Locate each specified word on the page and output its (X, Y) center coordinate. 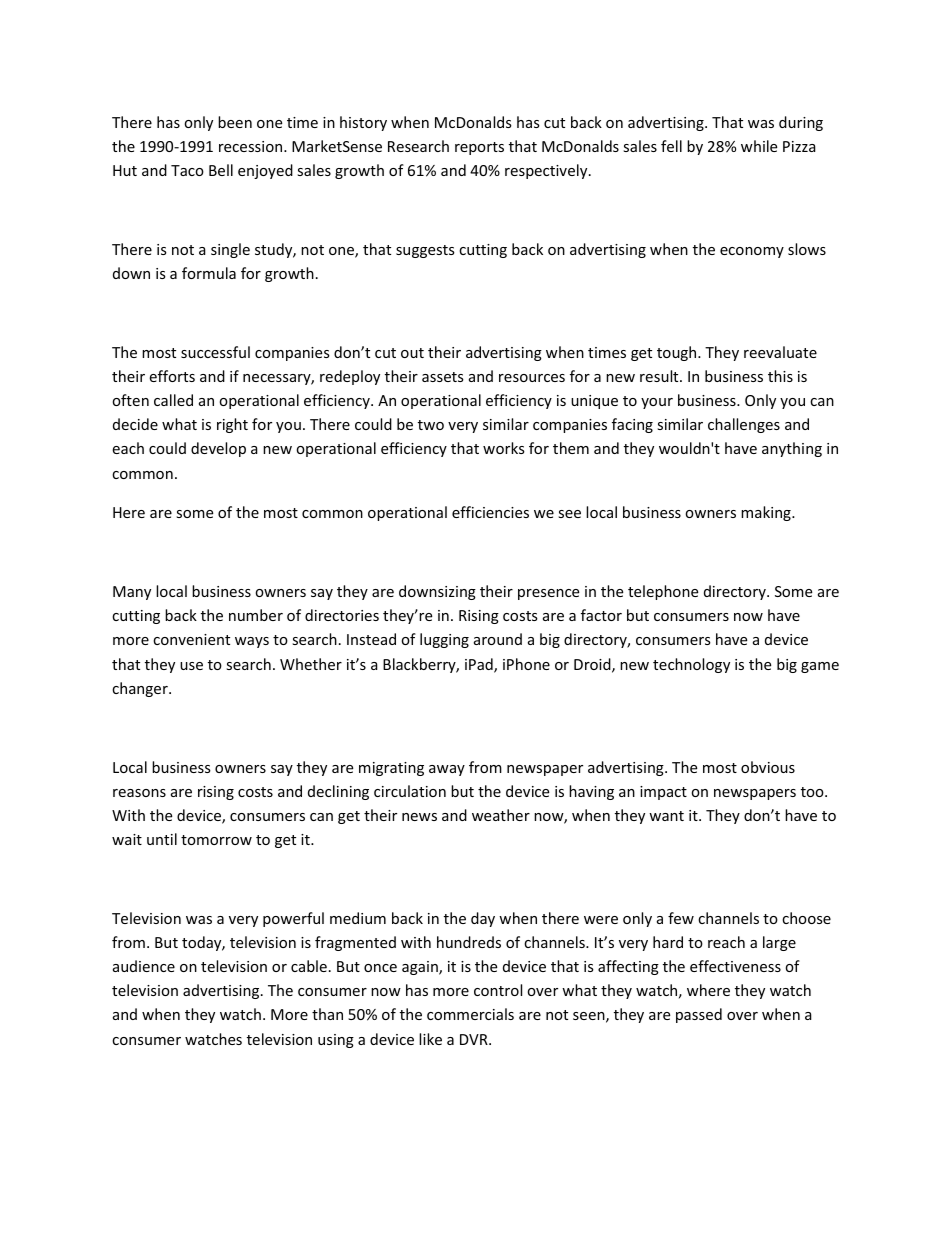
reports (479, 148)
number (256, 615)
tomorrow (216, 840)
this (780, 376)
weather (501, 815)
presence (548, 594)
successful (215, 352)
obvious (768, 767)
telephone (663, 592)
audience (144, 966)
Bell (221, 170)
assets (443, 377)
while (759, 146)
